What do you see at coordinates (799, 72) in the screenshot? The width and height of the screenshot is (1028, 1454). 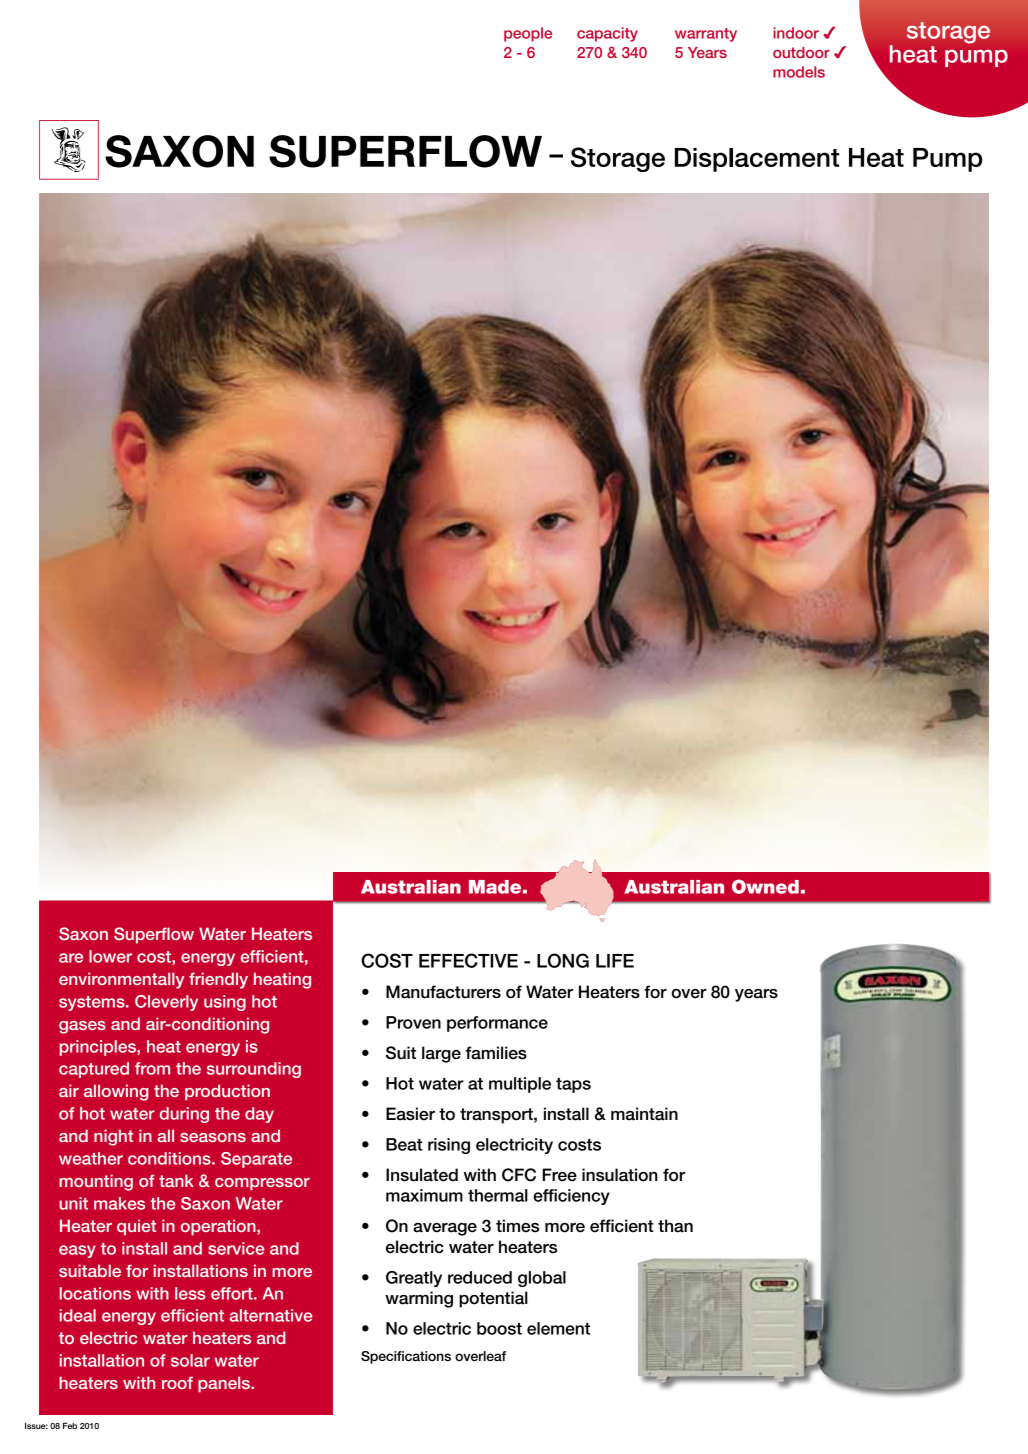 I see `models` at bounding box center [799, 72].
